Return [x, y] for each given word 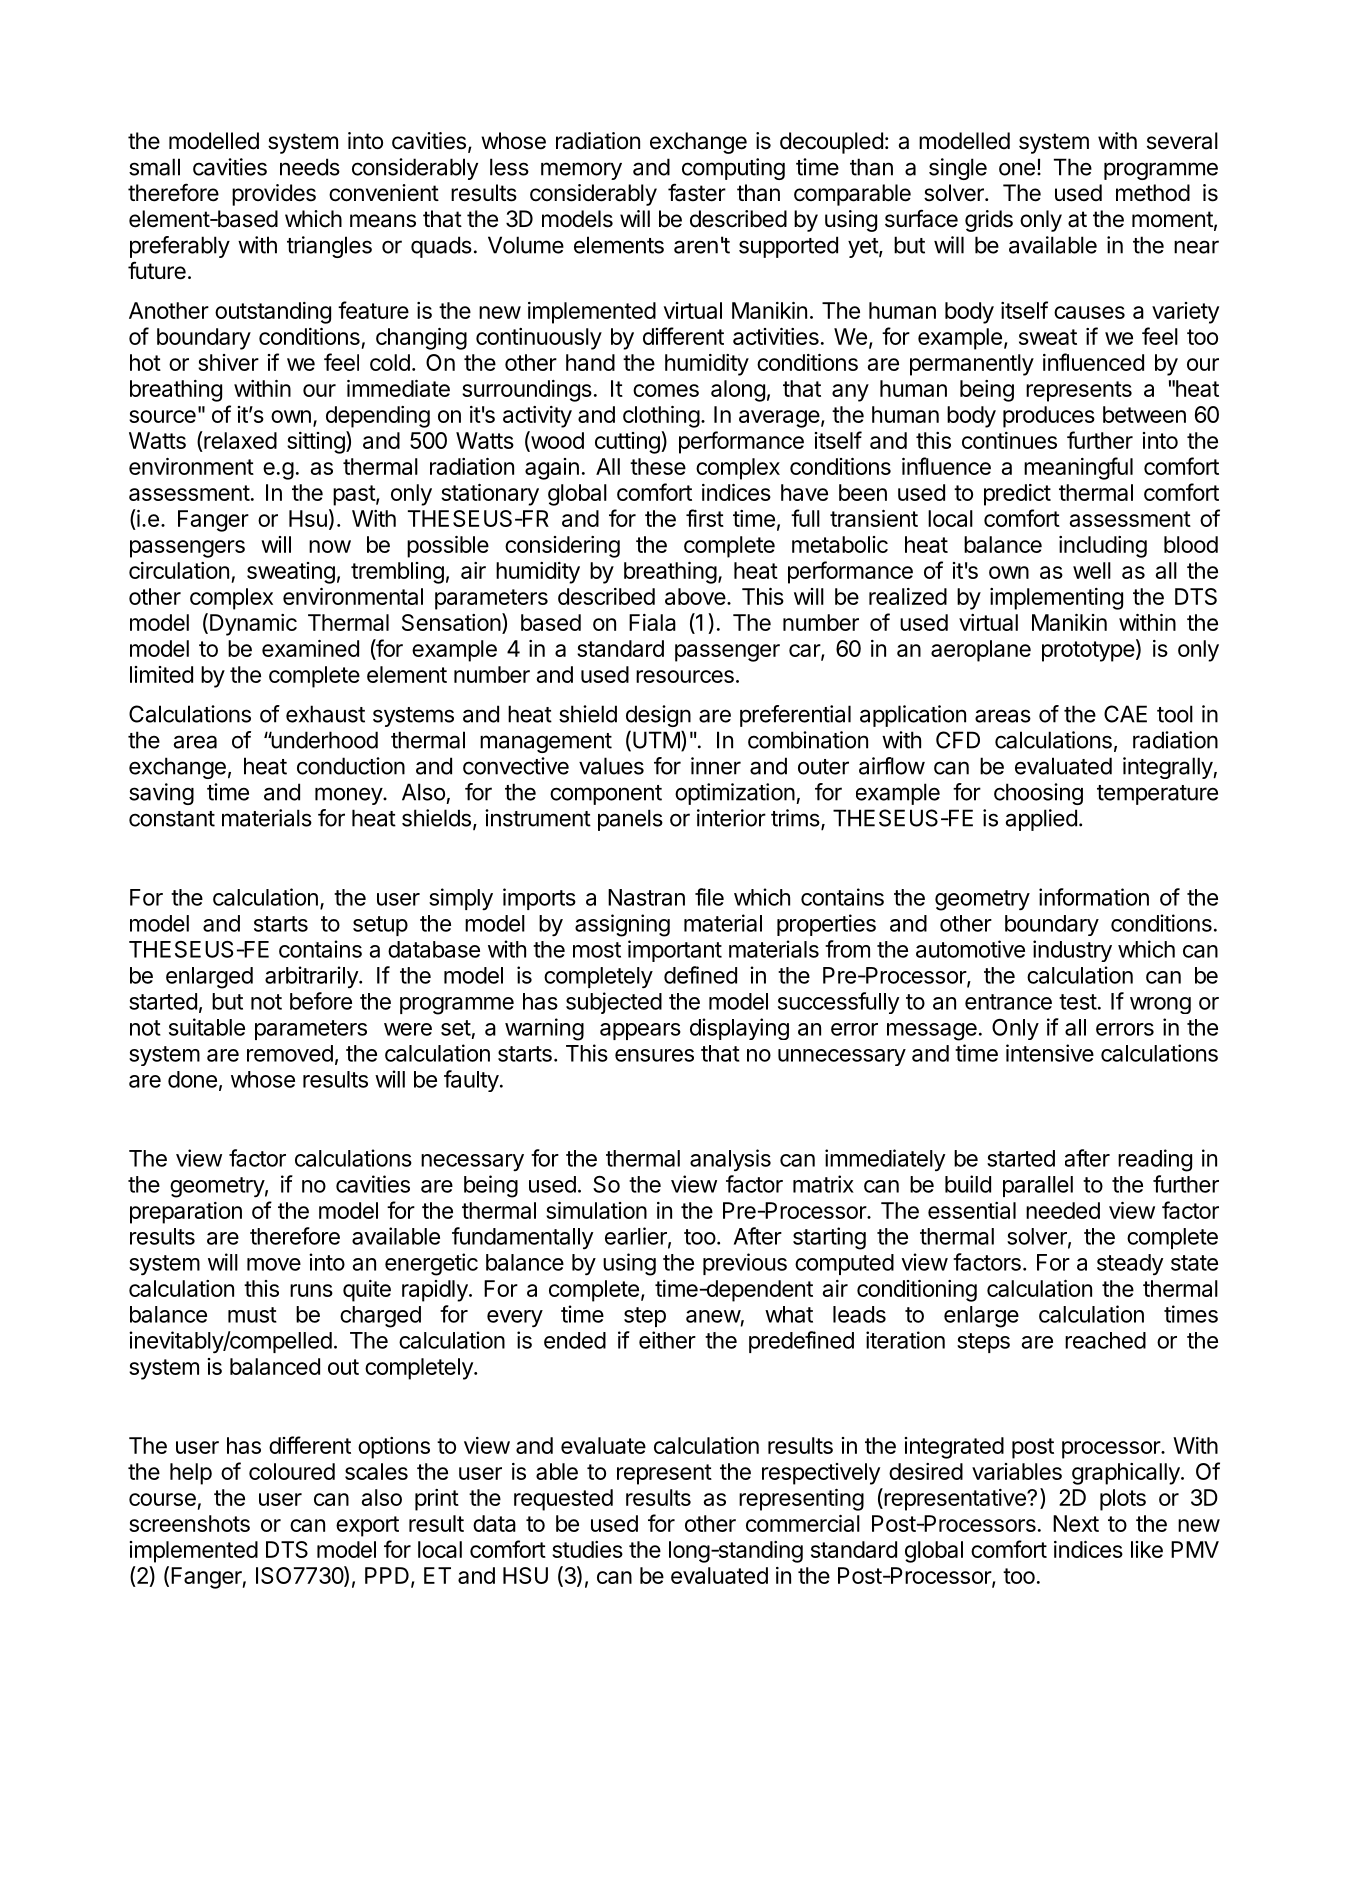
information [1094, 897]
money [349, 796]
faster [697, 192]
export [367, 1526]
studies [587, 1549]
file [709, 897]
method [1153, 193]
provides [274, 195]
